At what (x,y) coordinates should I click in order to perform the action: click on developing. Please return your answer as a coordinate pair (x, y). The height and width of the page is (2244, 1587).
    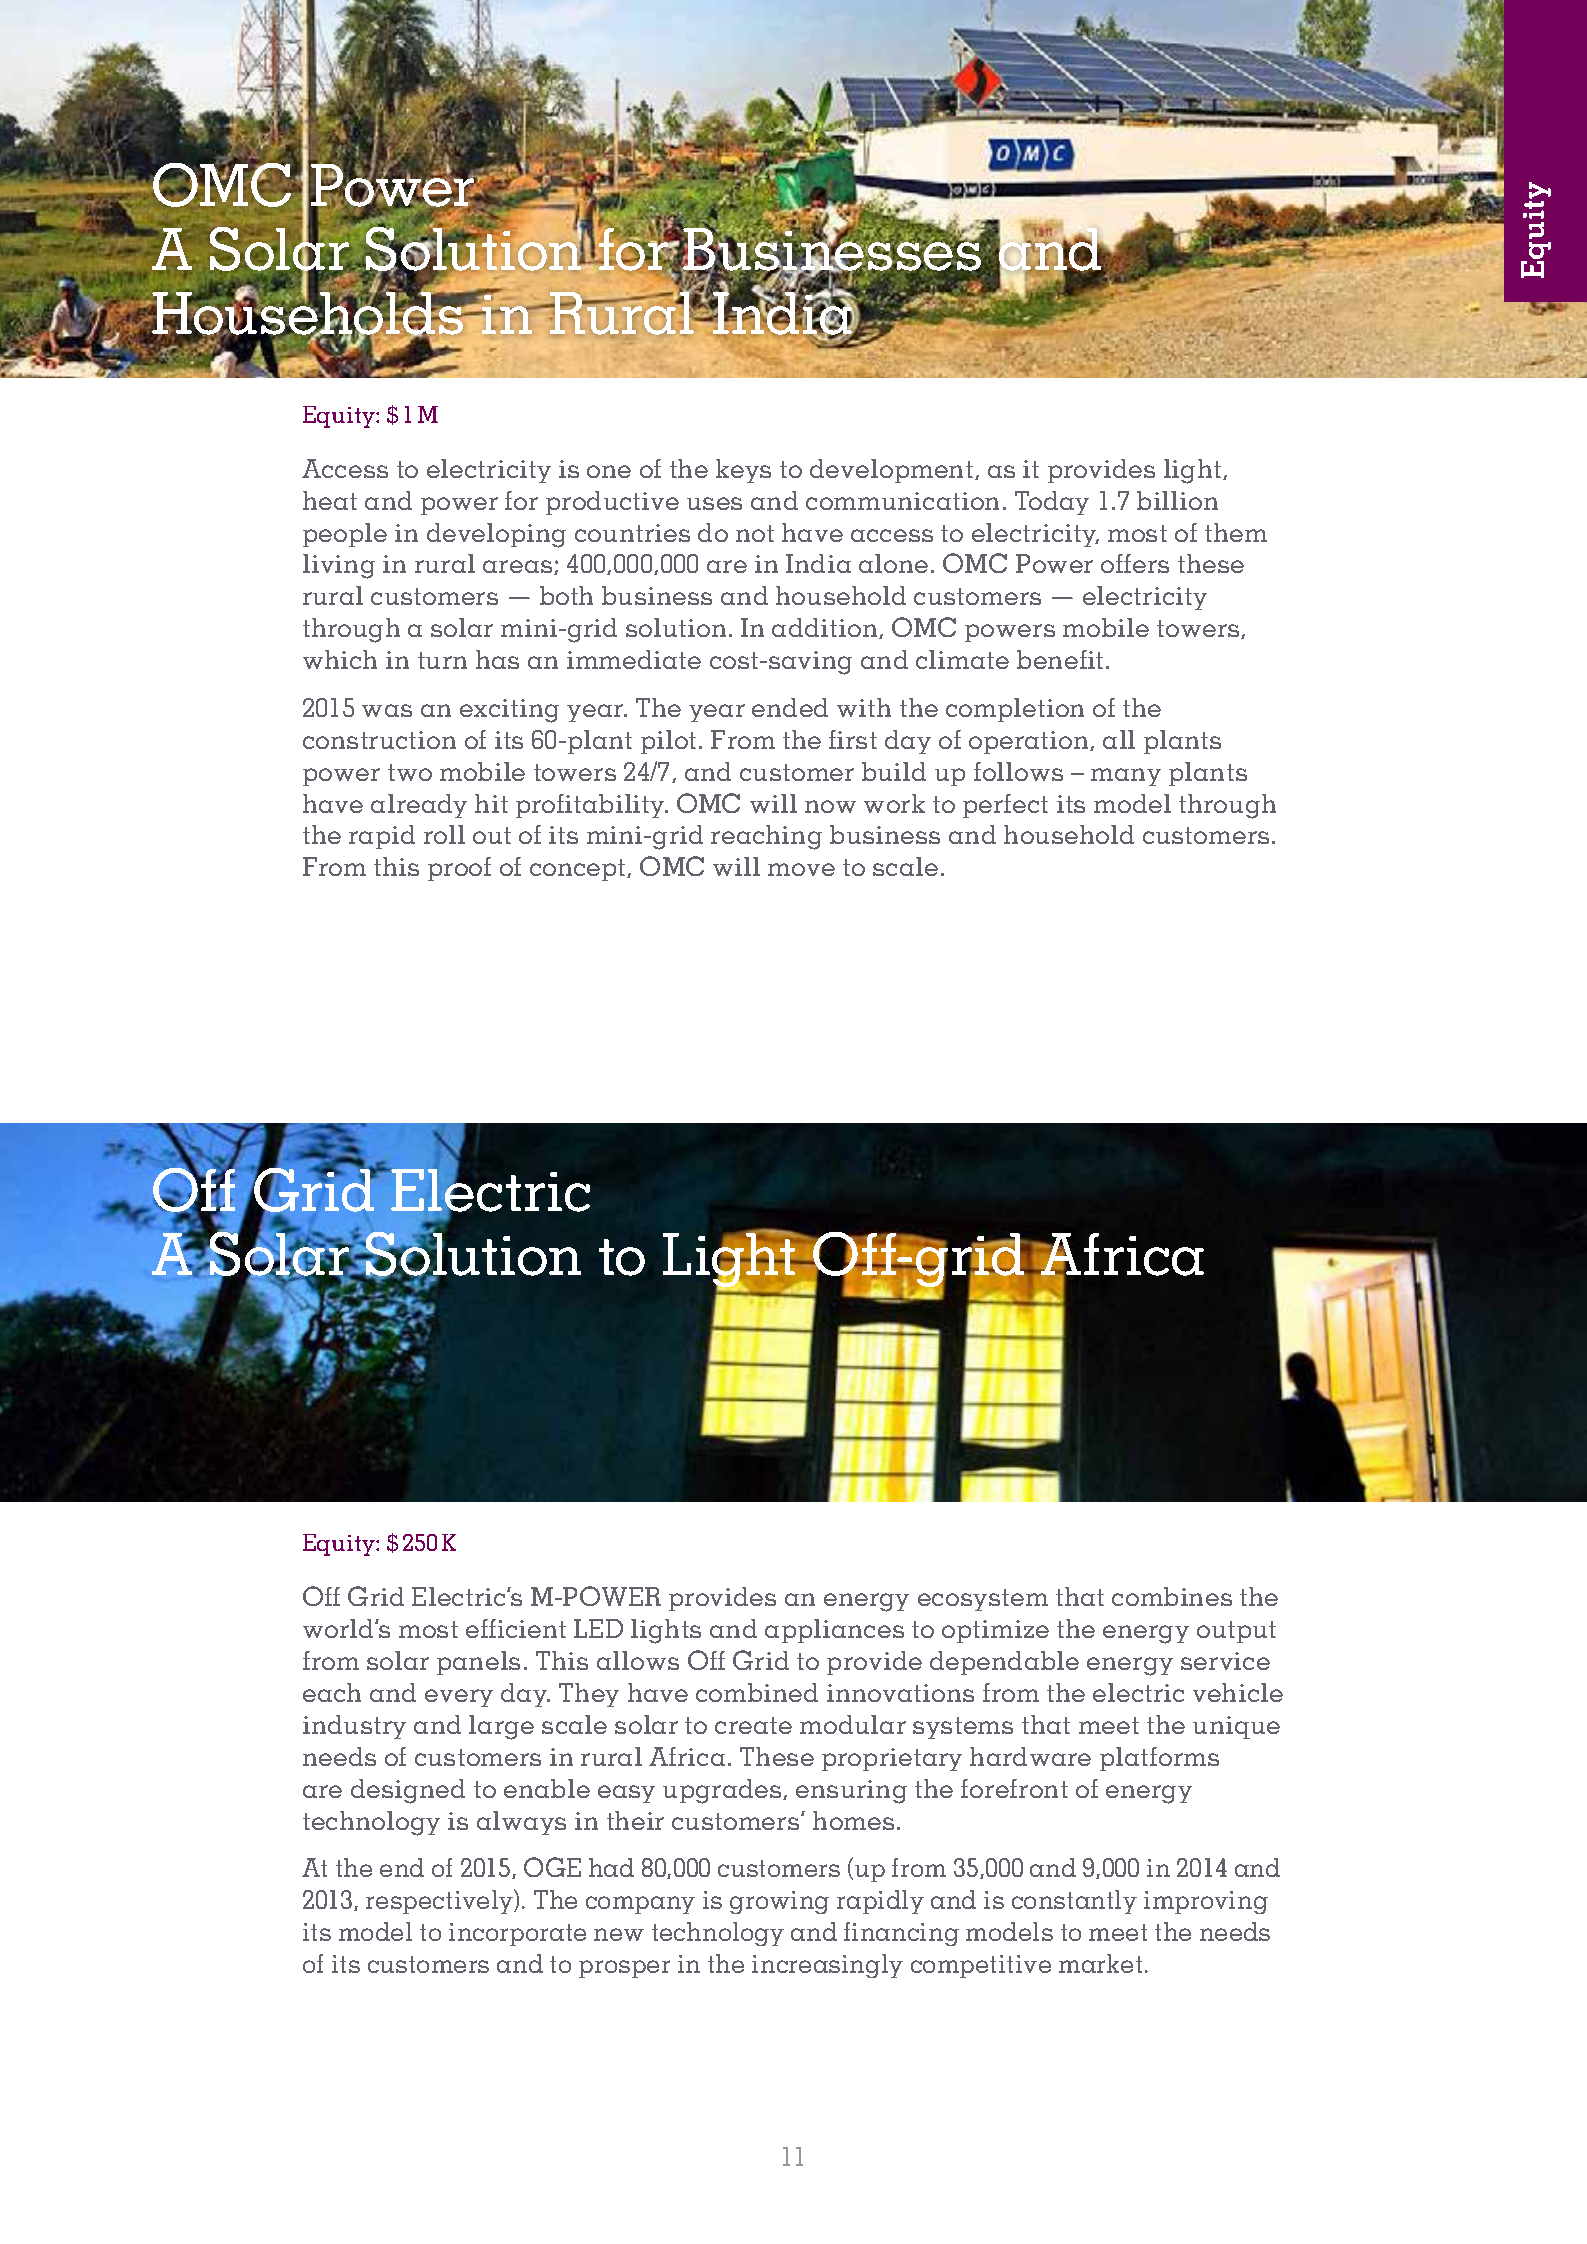
    Looking at the image, I should click on (496, 535).
